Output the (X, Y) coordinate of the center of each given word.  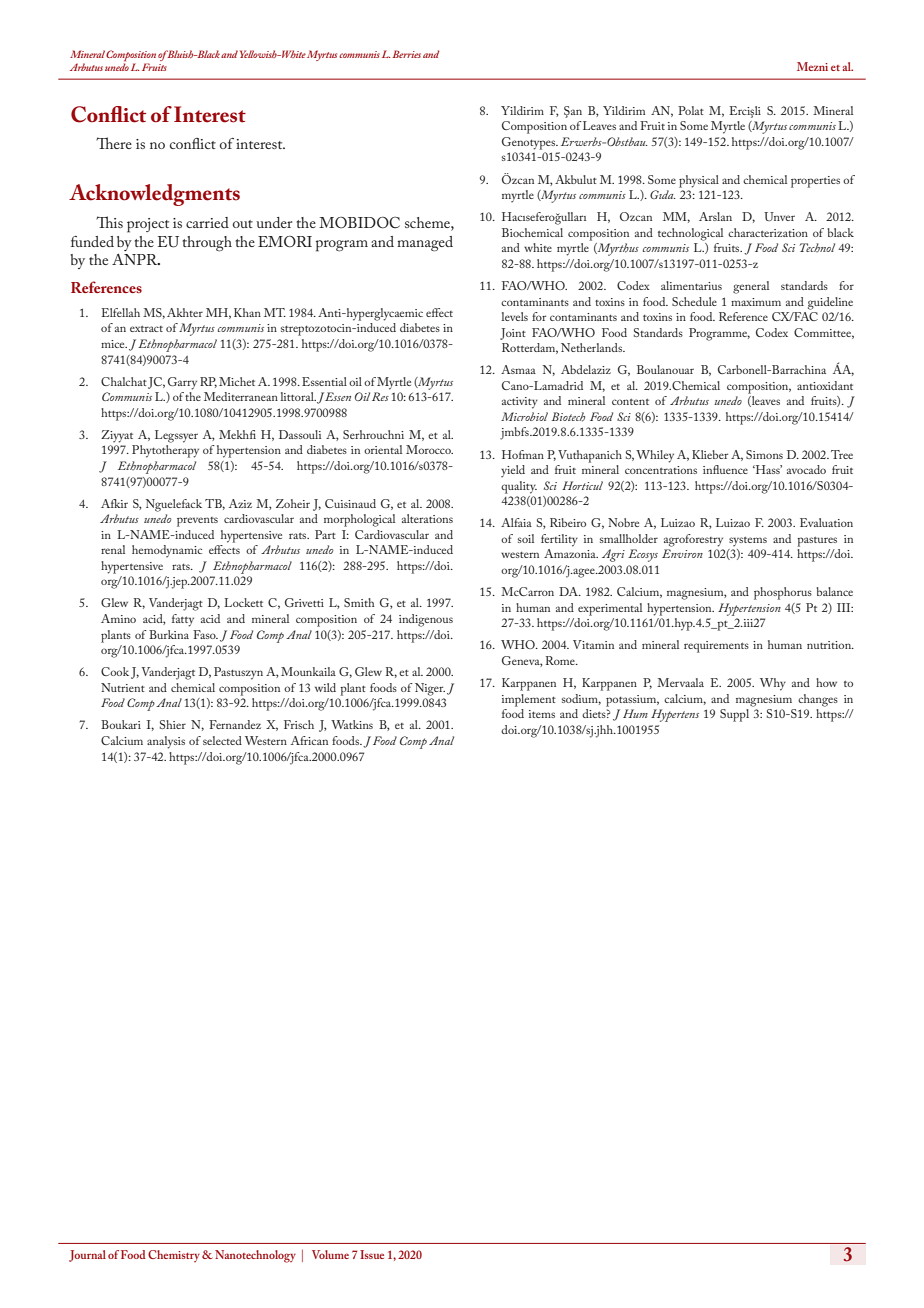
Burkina (169, 634)
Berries (406, 54)
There (114, 143)
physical (699, 181)
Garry (182, 383)
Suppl (734, 715)
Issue (372, 1254)
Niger (430, 689)
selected (222, 740)
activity (520, 403)
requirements (716, 647)
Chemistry (174, 1256)
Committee (824, 333)
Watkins (352, 724)
